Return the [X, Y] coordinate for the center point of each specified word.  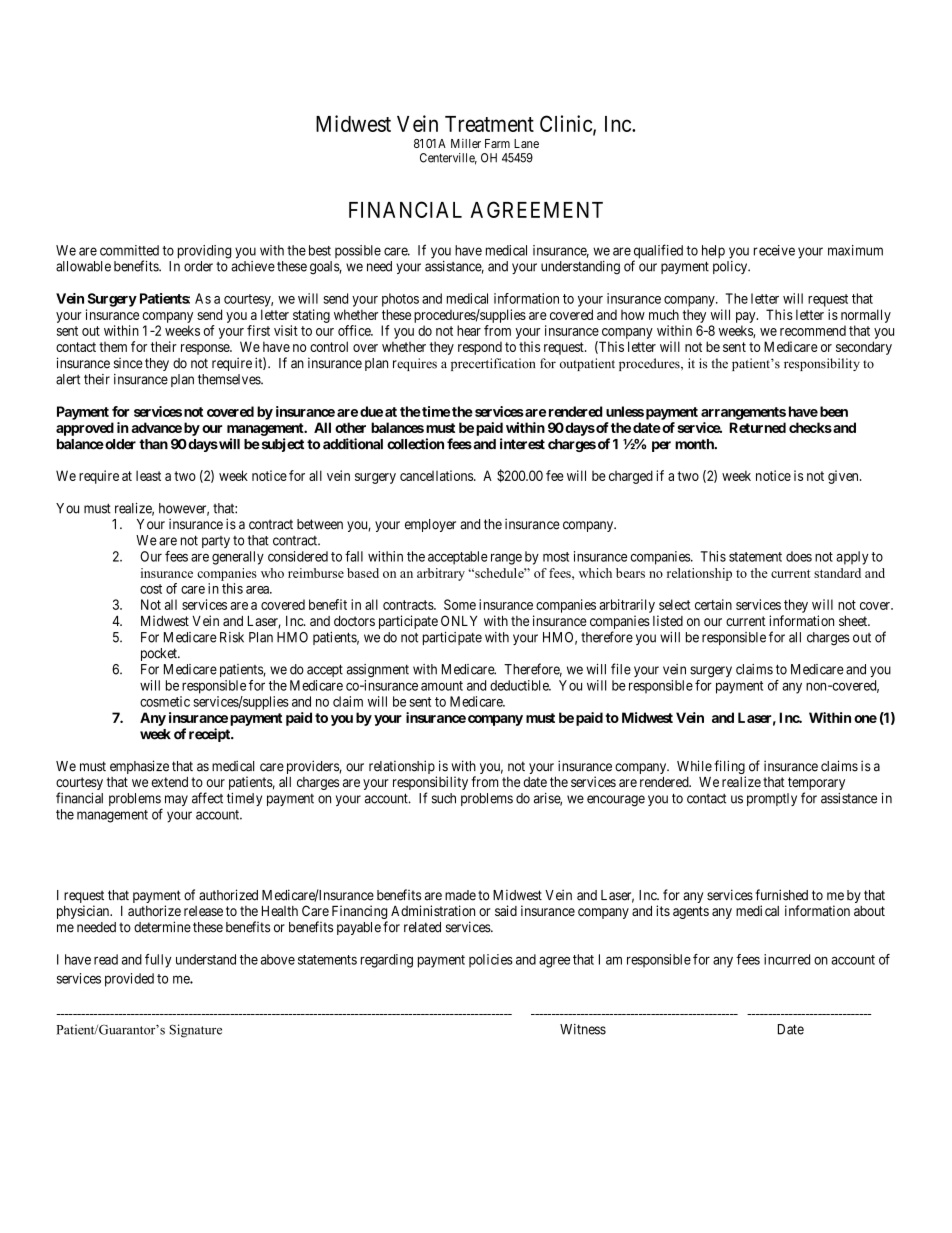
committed [129, 250]
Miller [466, 143]
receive [774, 250]
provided [129, 980]
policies [491, 961]
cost [151, 589]
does [799, 556]
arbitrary [441, 574]
